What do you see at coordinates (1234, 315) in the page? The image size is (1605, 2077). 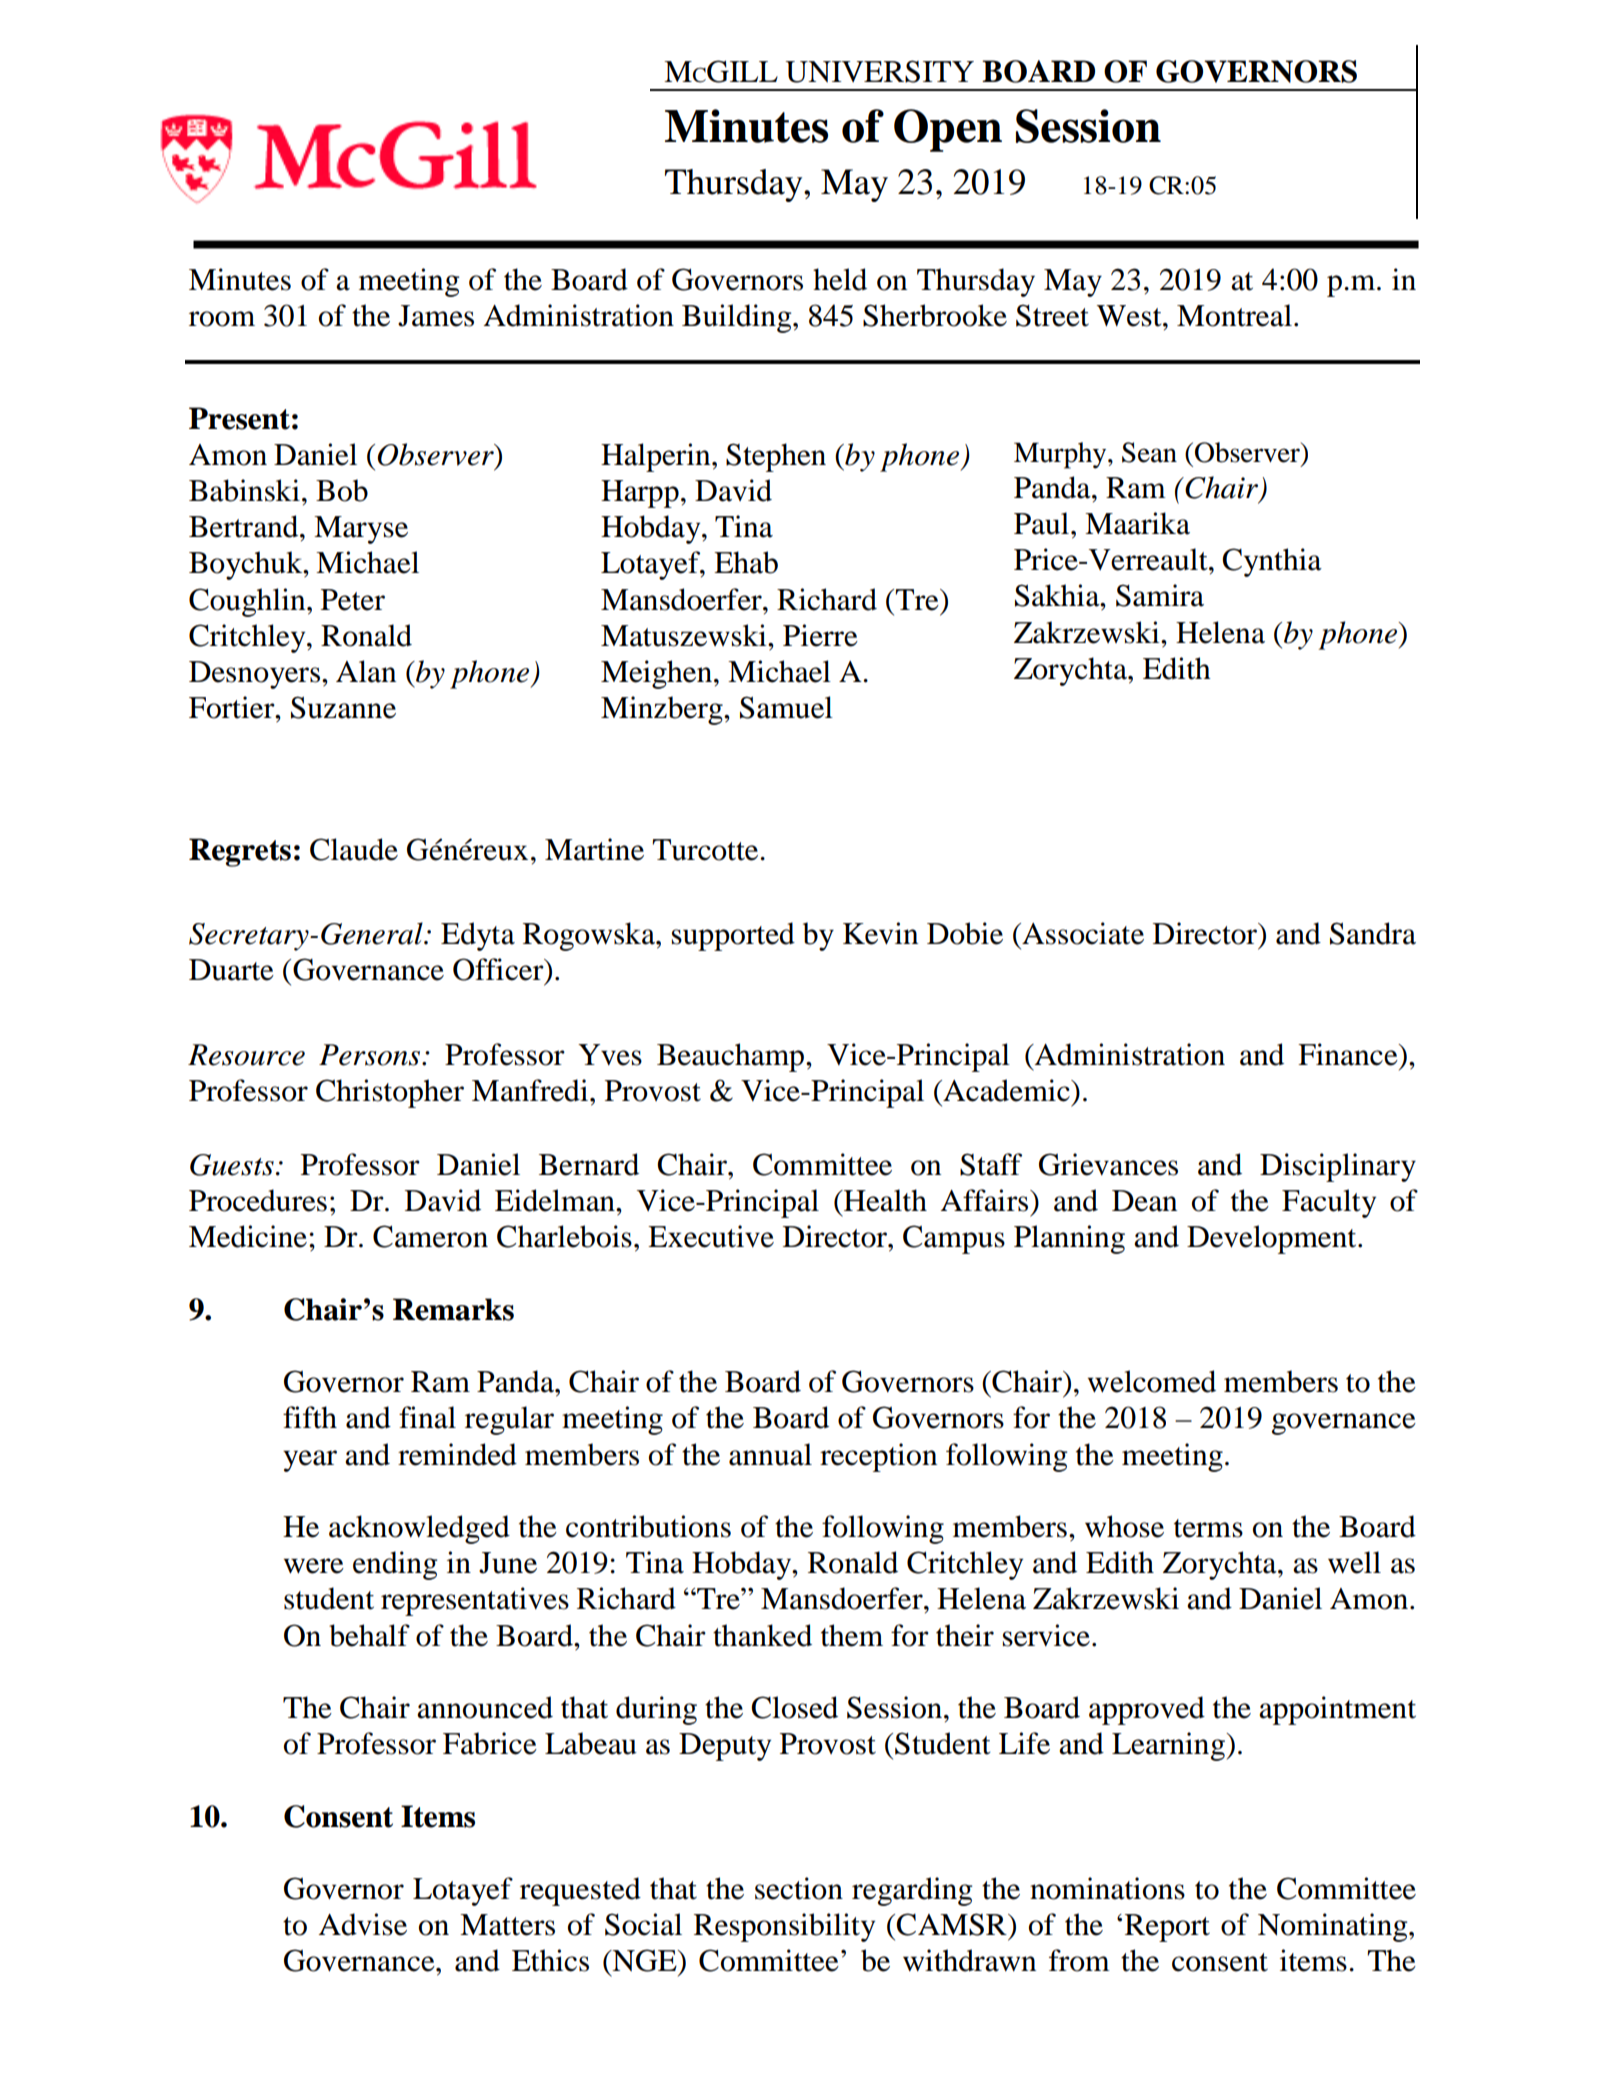 I see `Montreal` at bounding box center [1234, 315].
